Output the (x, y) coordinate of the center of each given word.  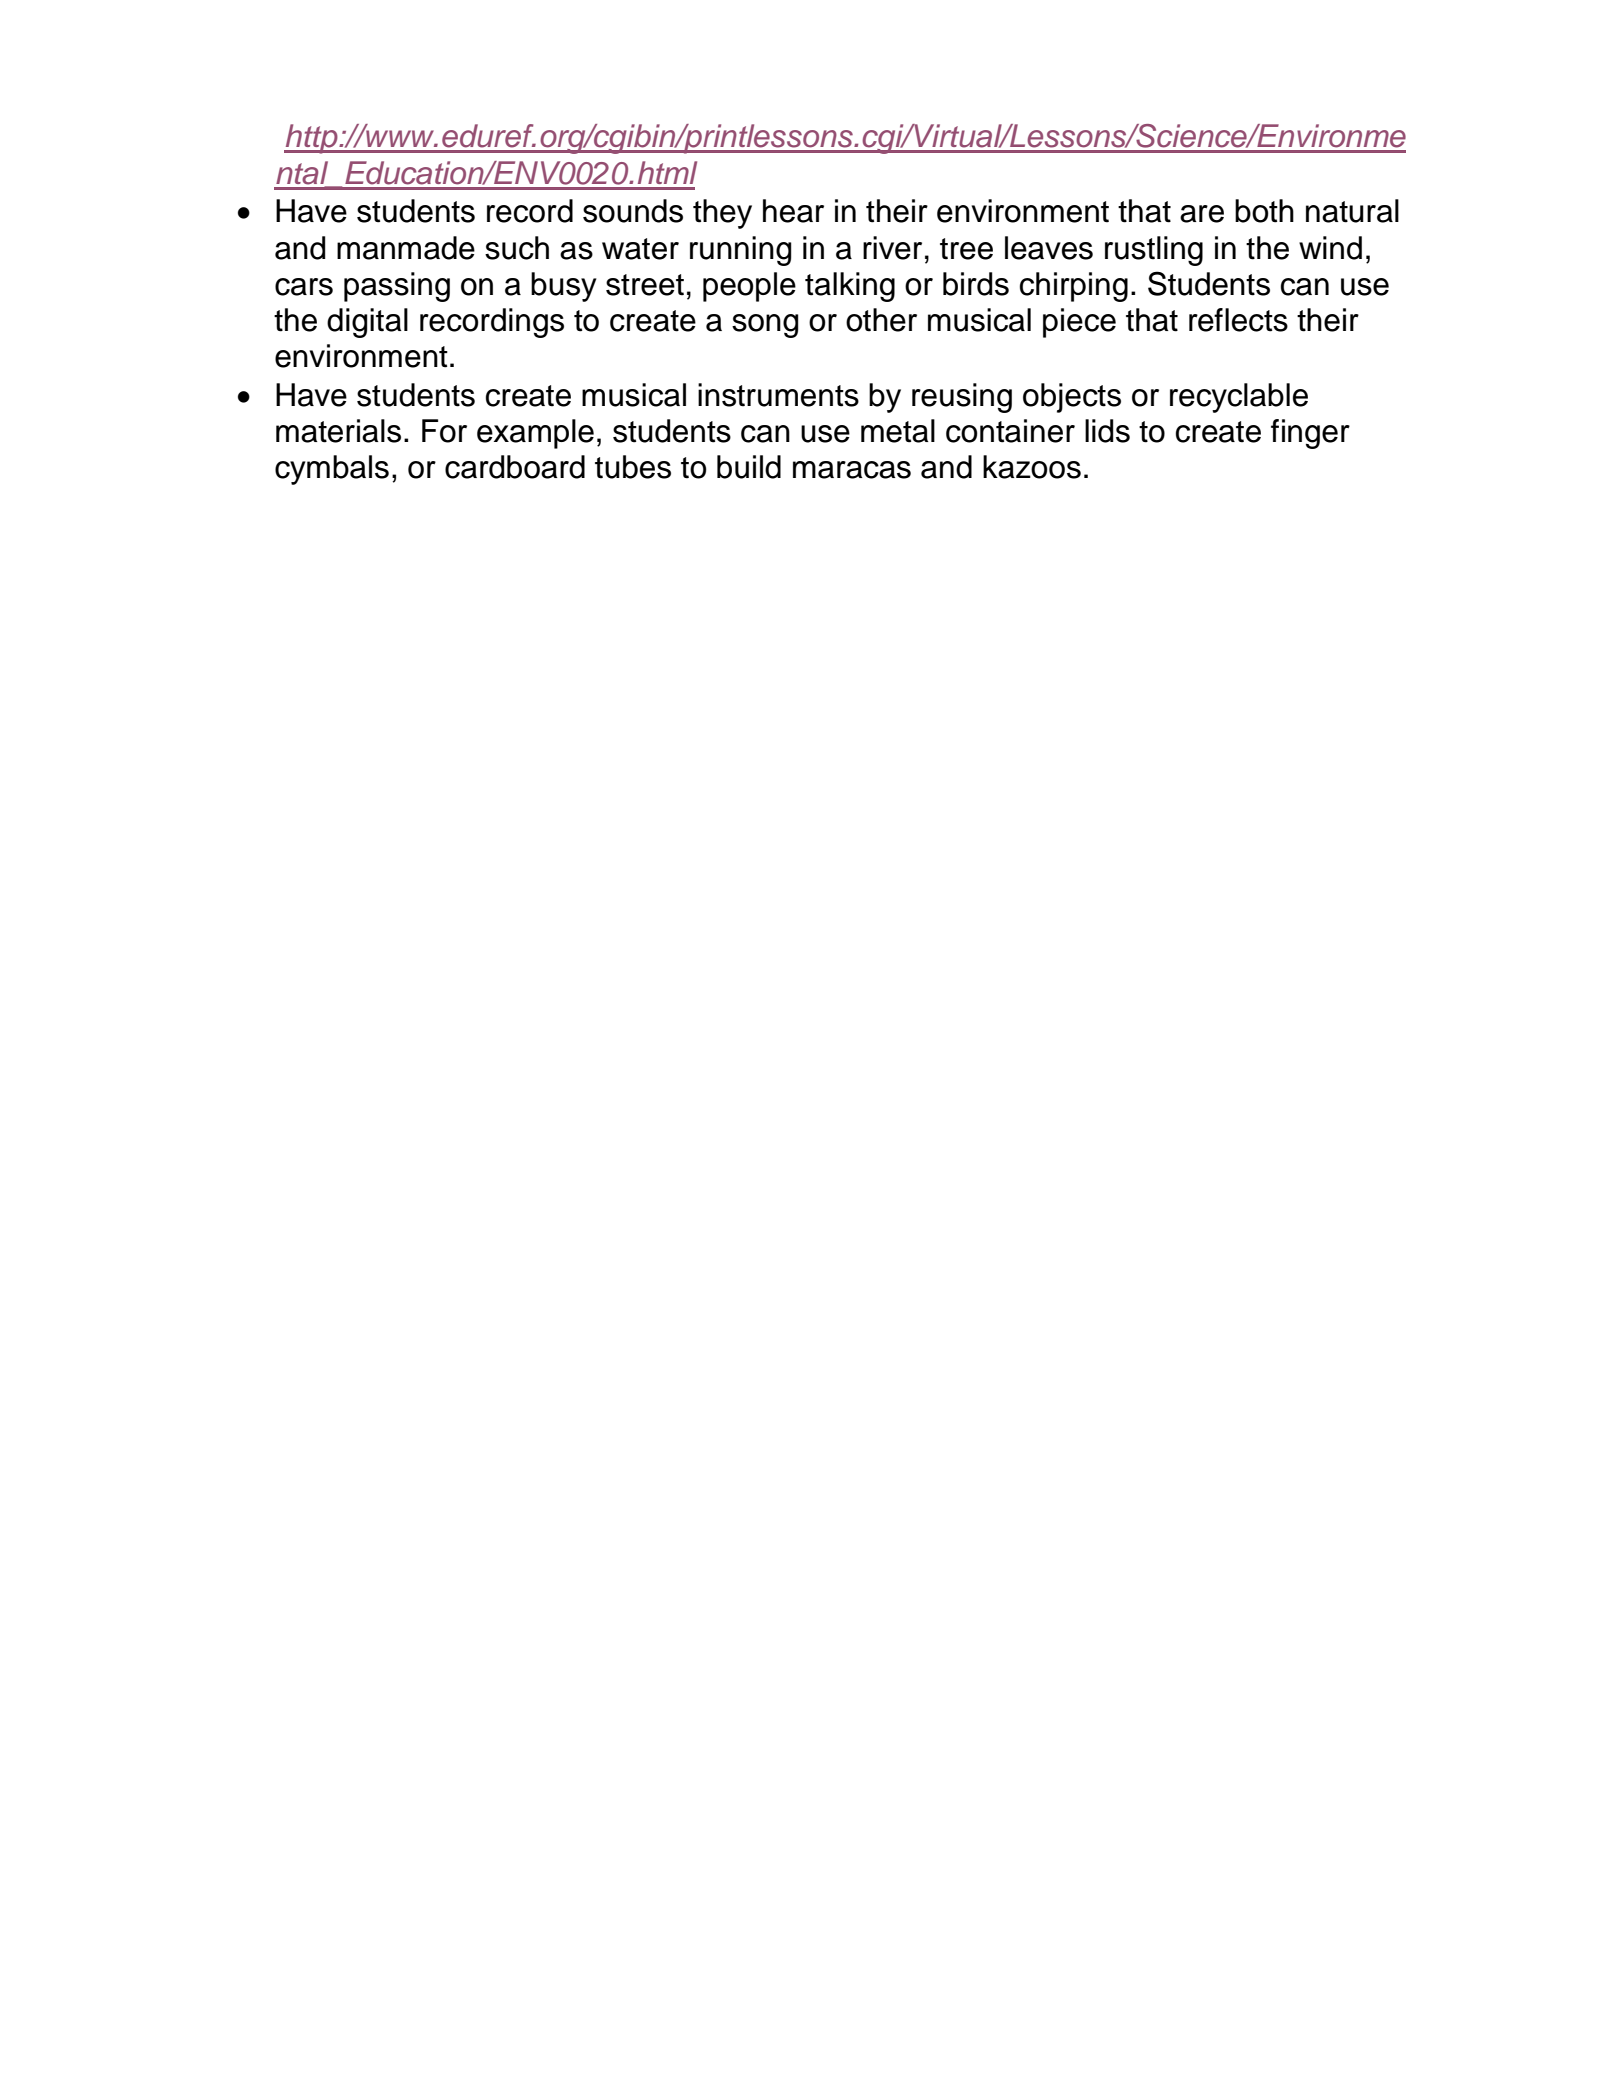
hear (793, 211)
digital (367, 323)
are (1202, 214)
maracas (852, 470)
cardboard (515, 467)
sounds (633, 211)
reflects (1238, 320)
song (765, 326)
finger (1310, 434)
